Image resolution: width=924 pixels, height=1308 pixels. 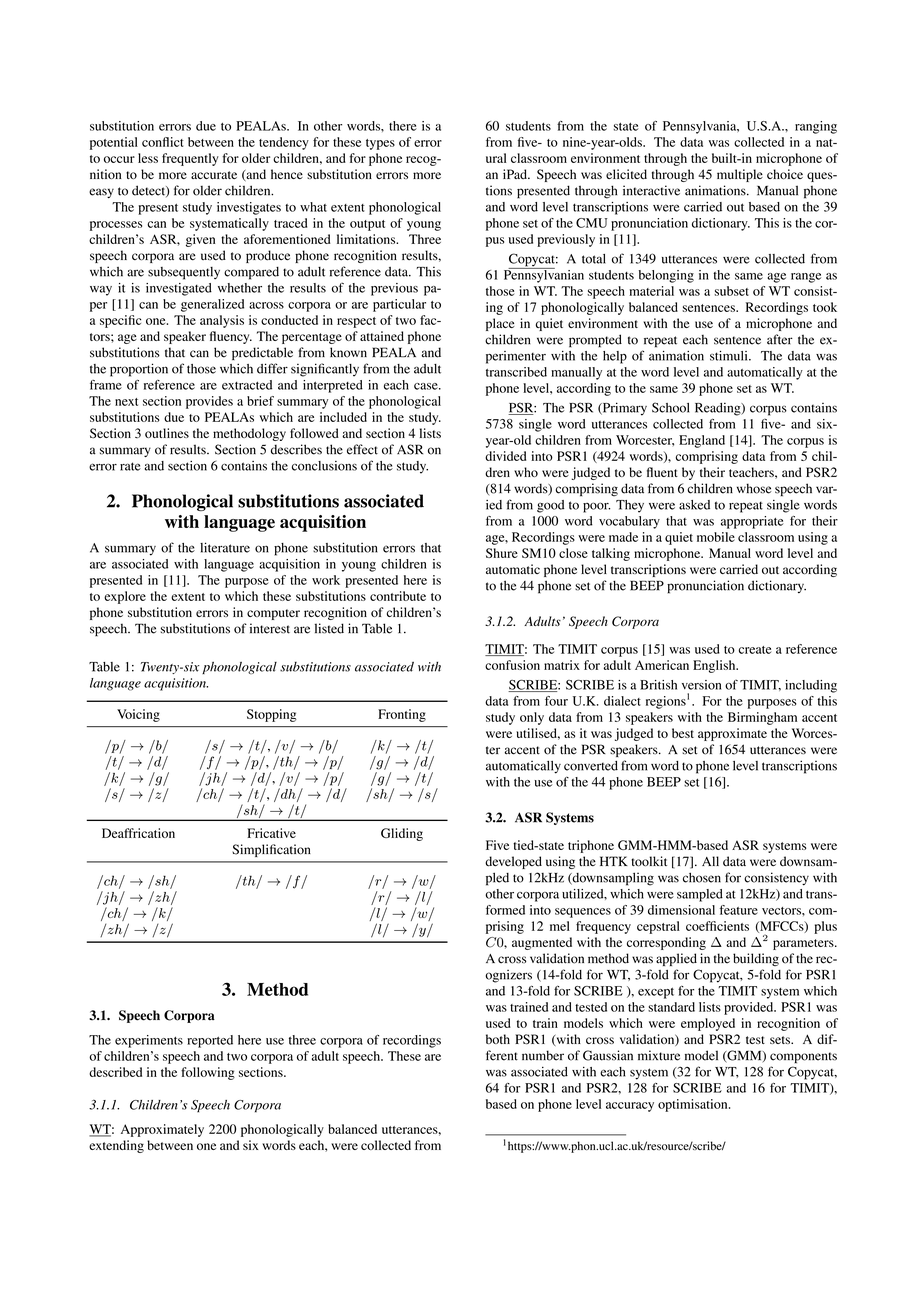 What do you see at coordinates (225, 547) in the image?
I see `literature` at bounding box center [225, 547].
